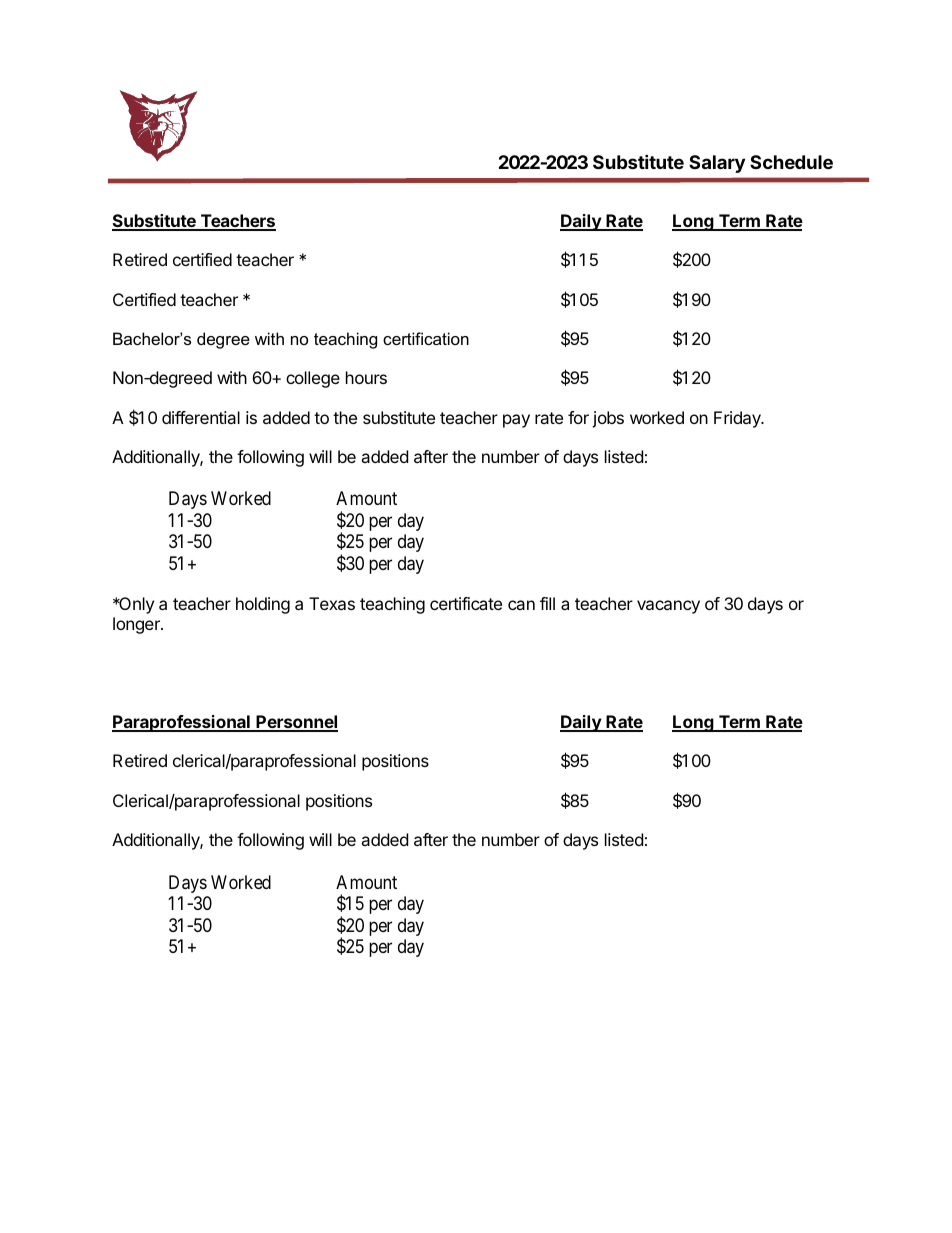 Image resolution: width=952 pixels, height=1233 pixels. I want to click on differential, so click(201, 417).
